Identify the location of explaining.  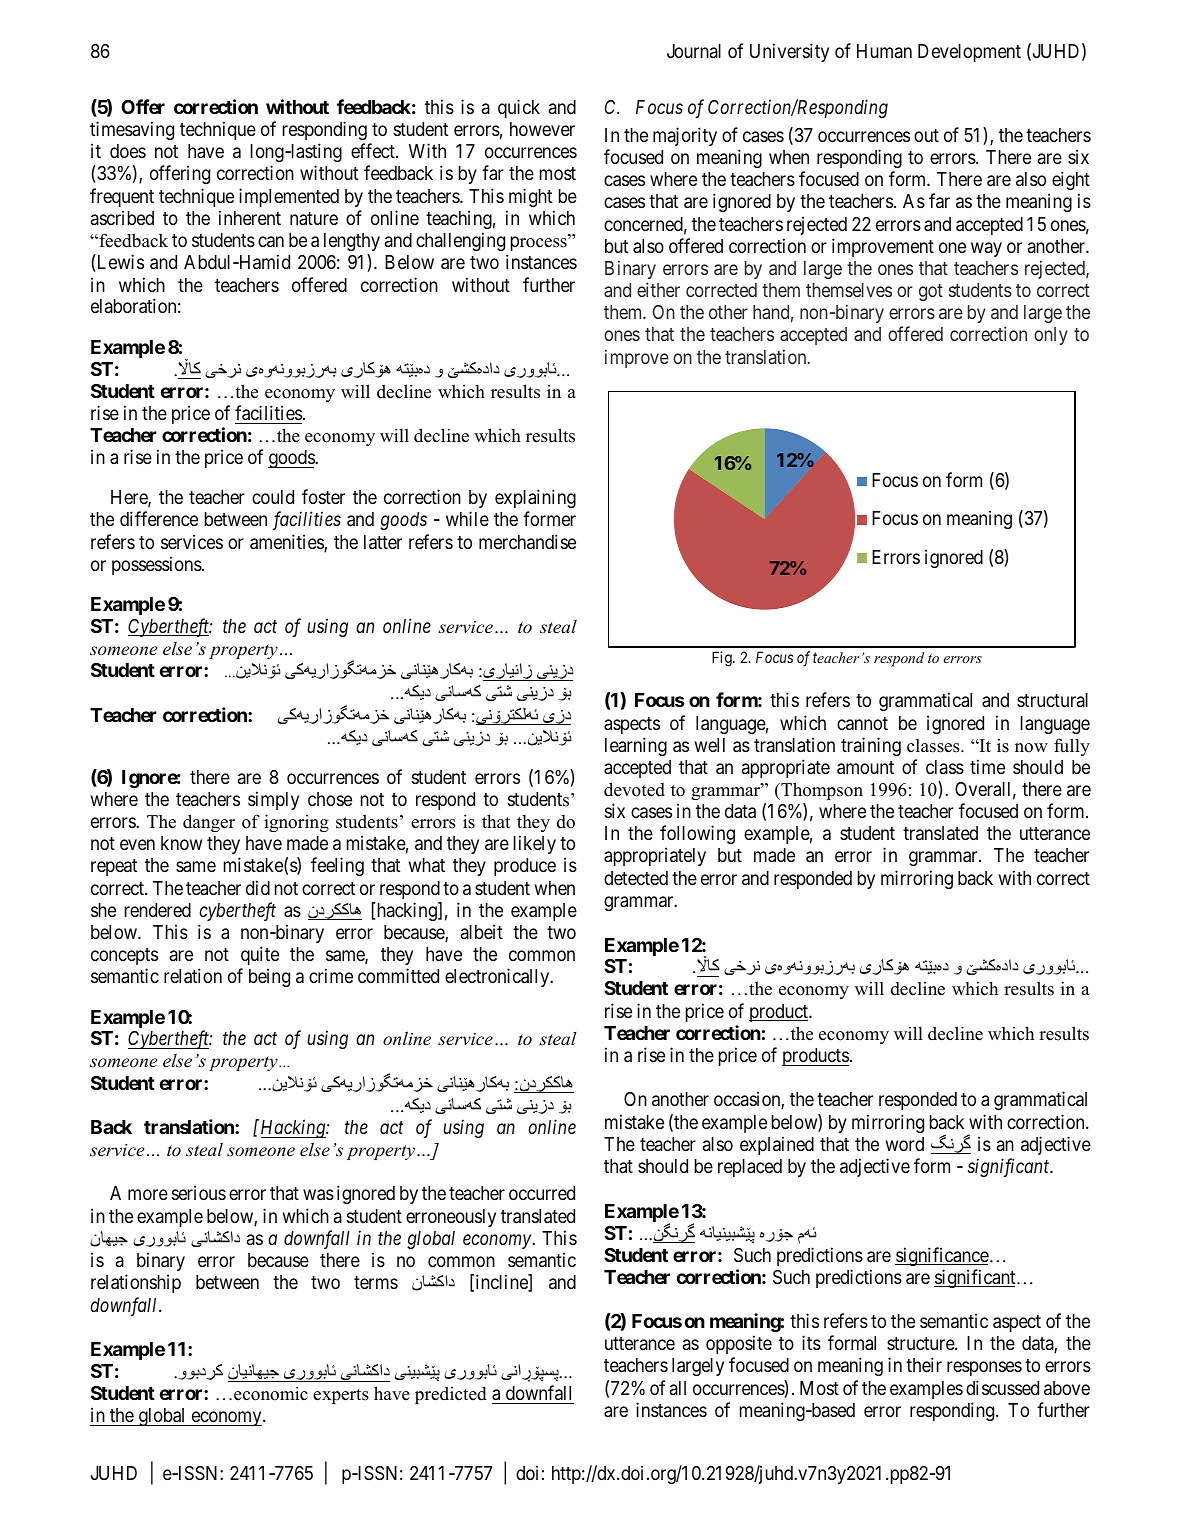
(535, 500).
